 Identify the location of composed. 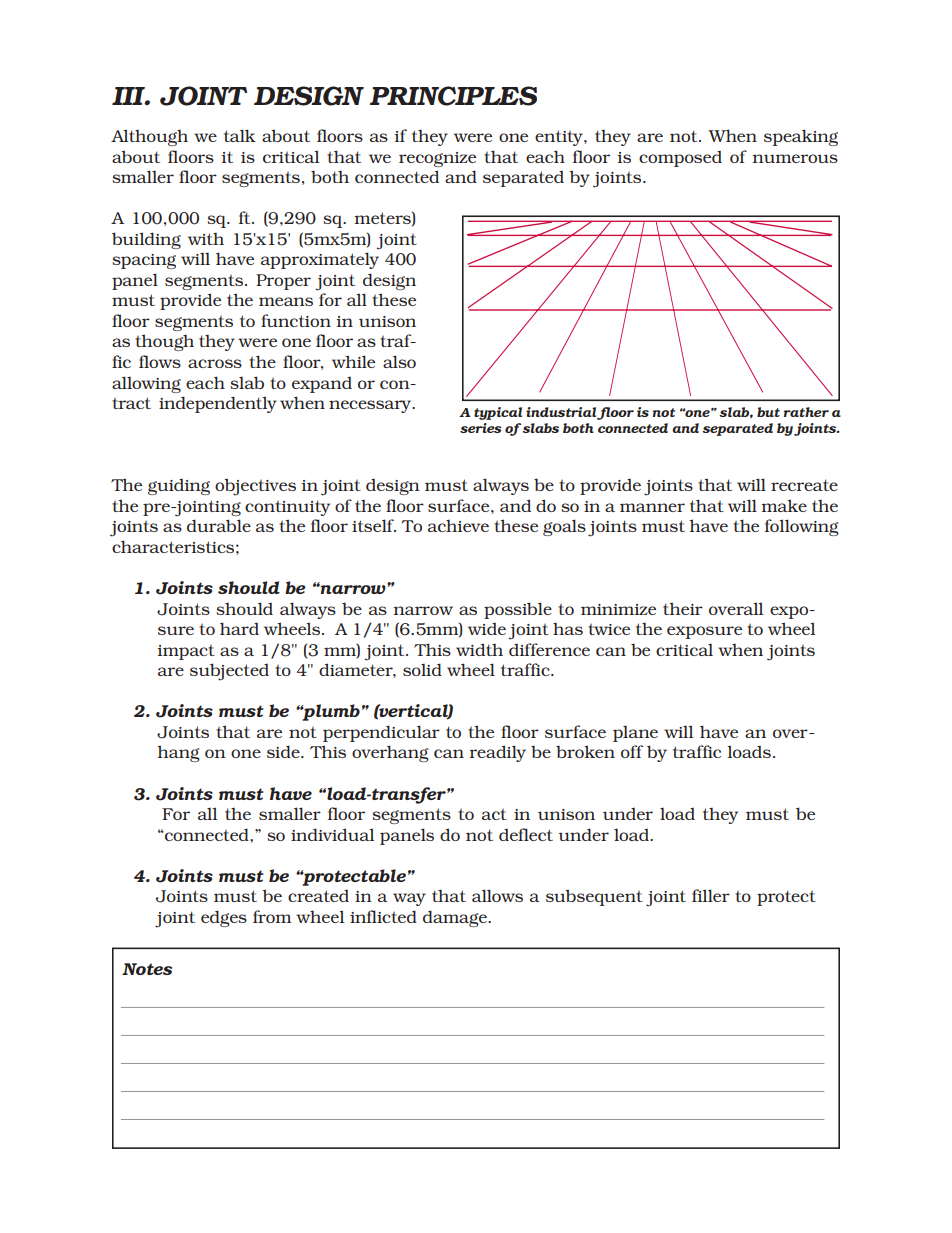
(680, 159).
